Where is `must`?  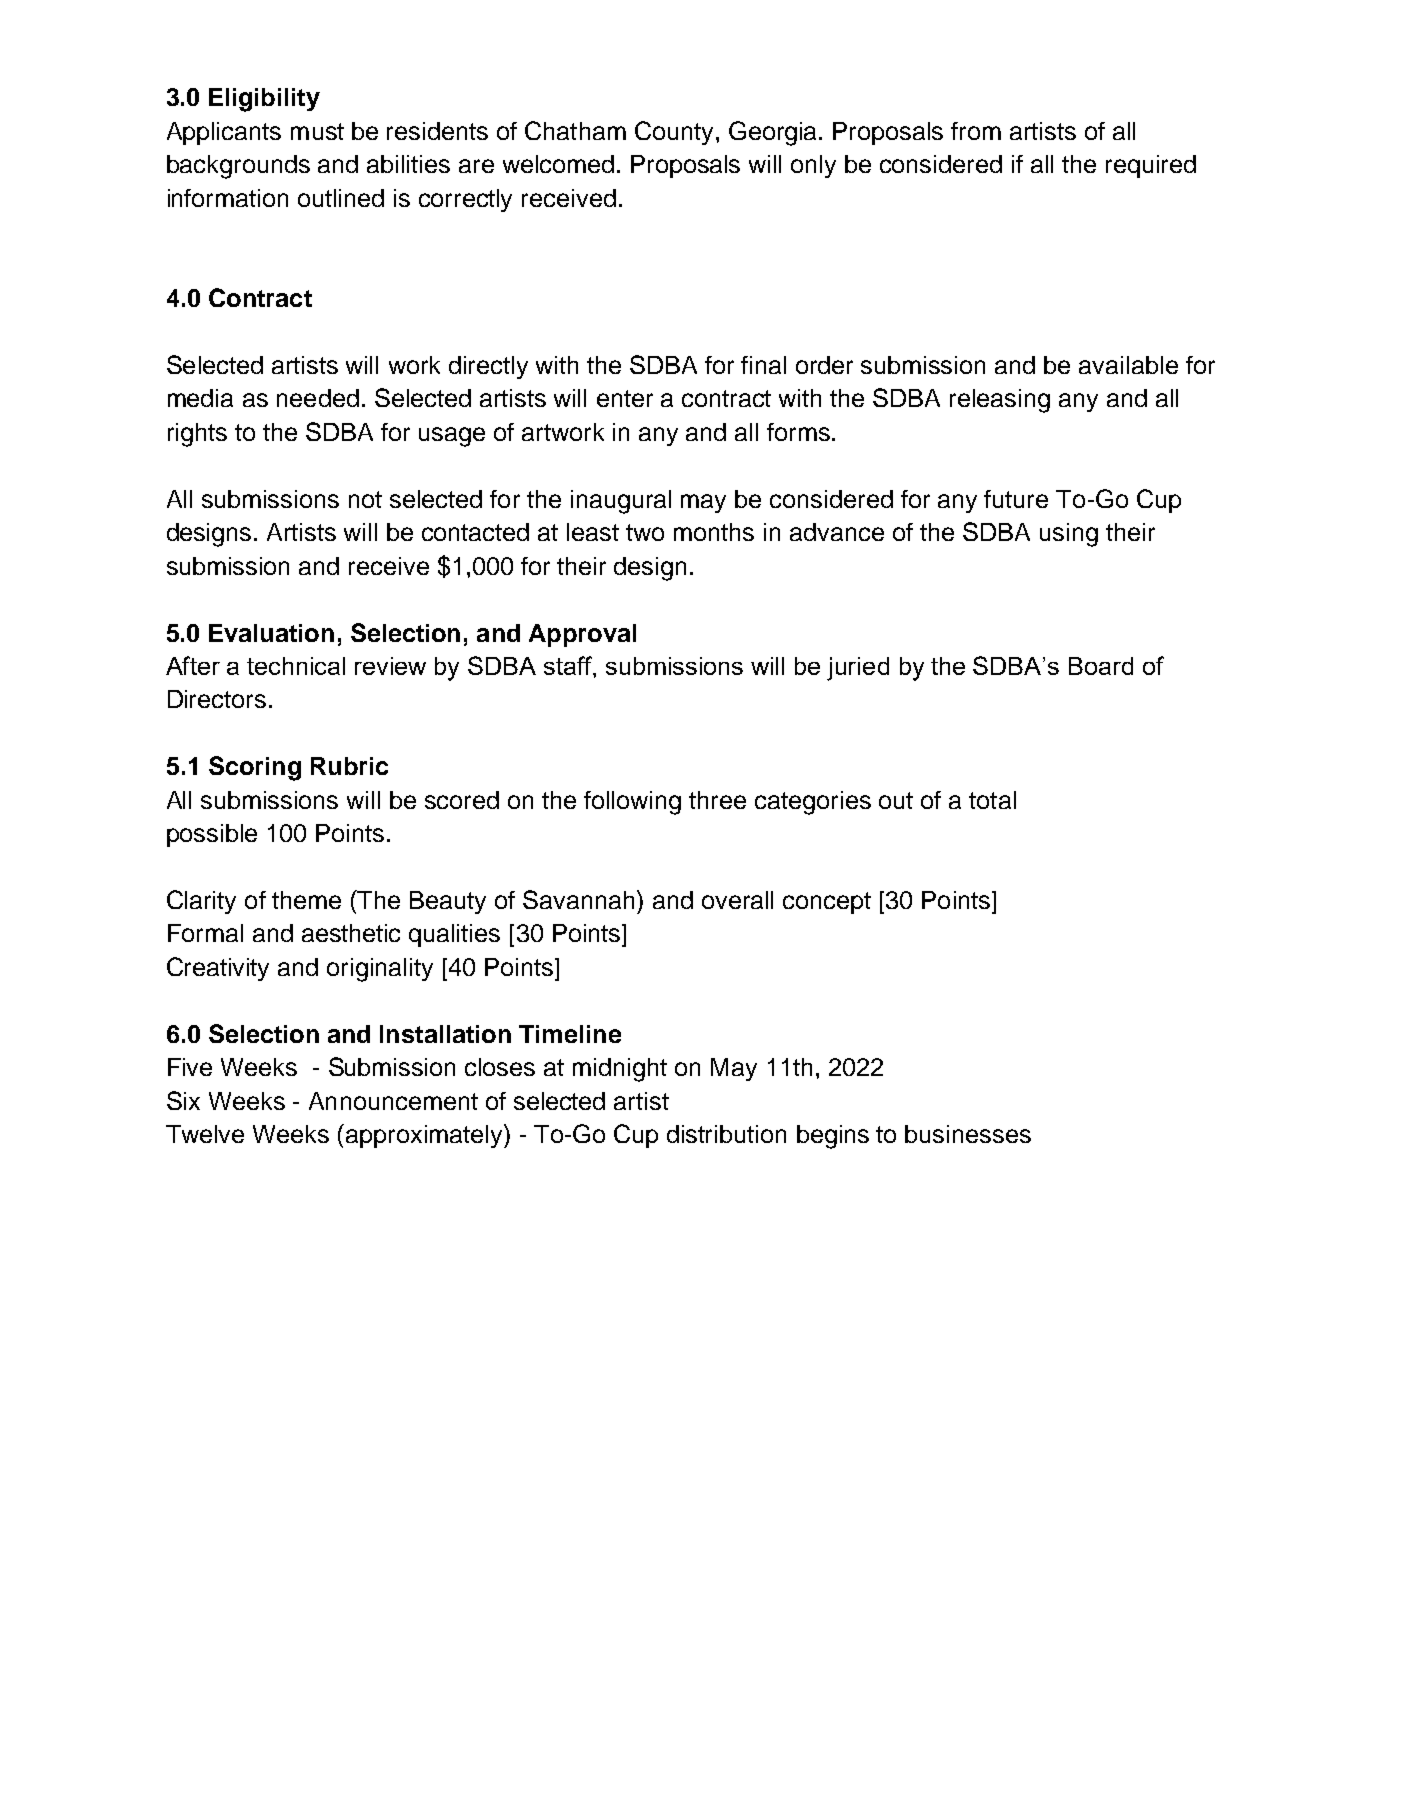 must is located at coordinates (317, 131).
